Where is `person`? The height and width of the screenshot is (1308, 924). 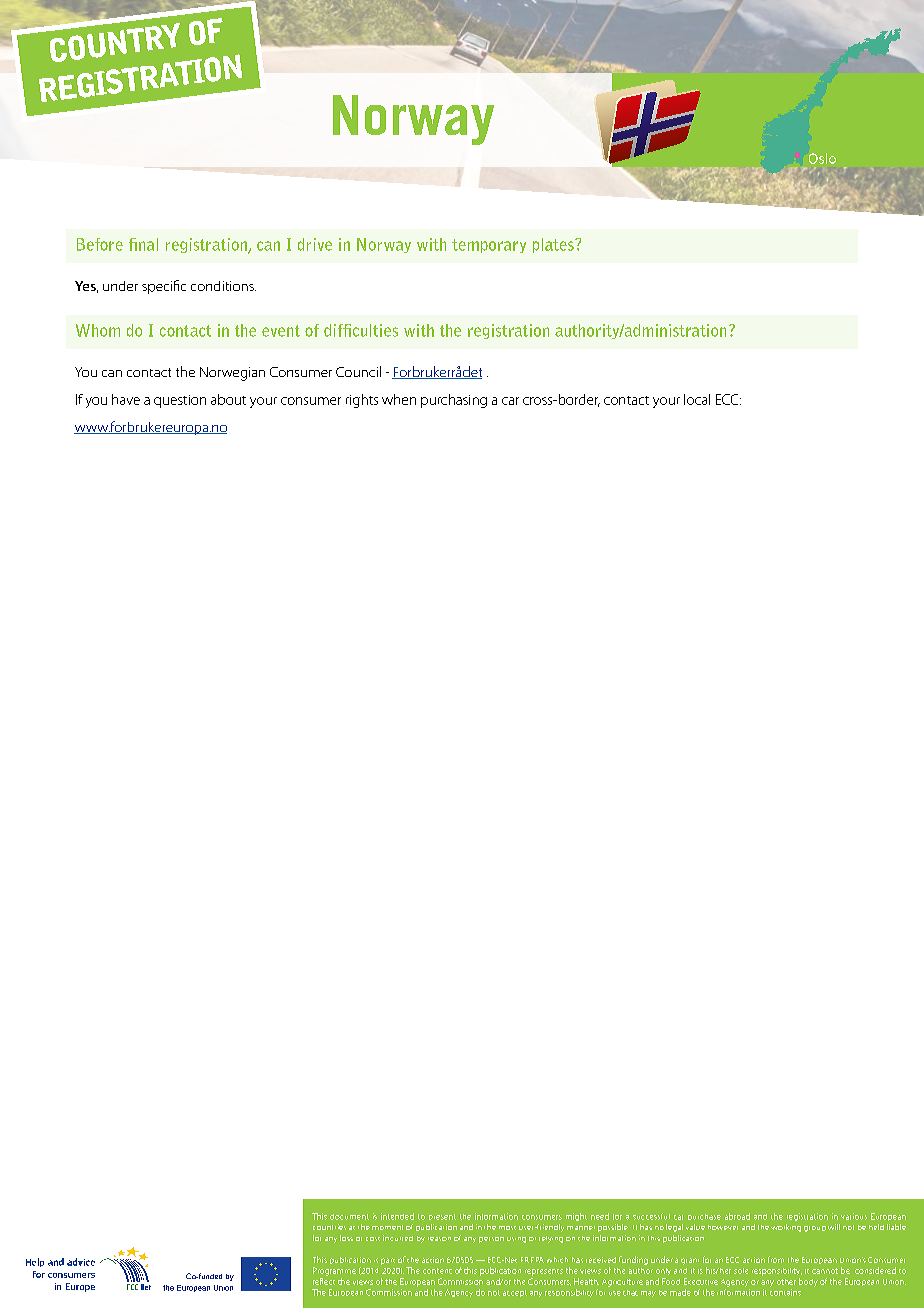 person is located at coordinates (491, 1240).
